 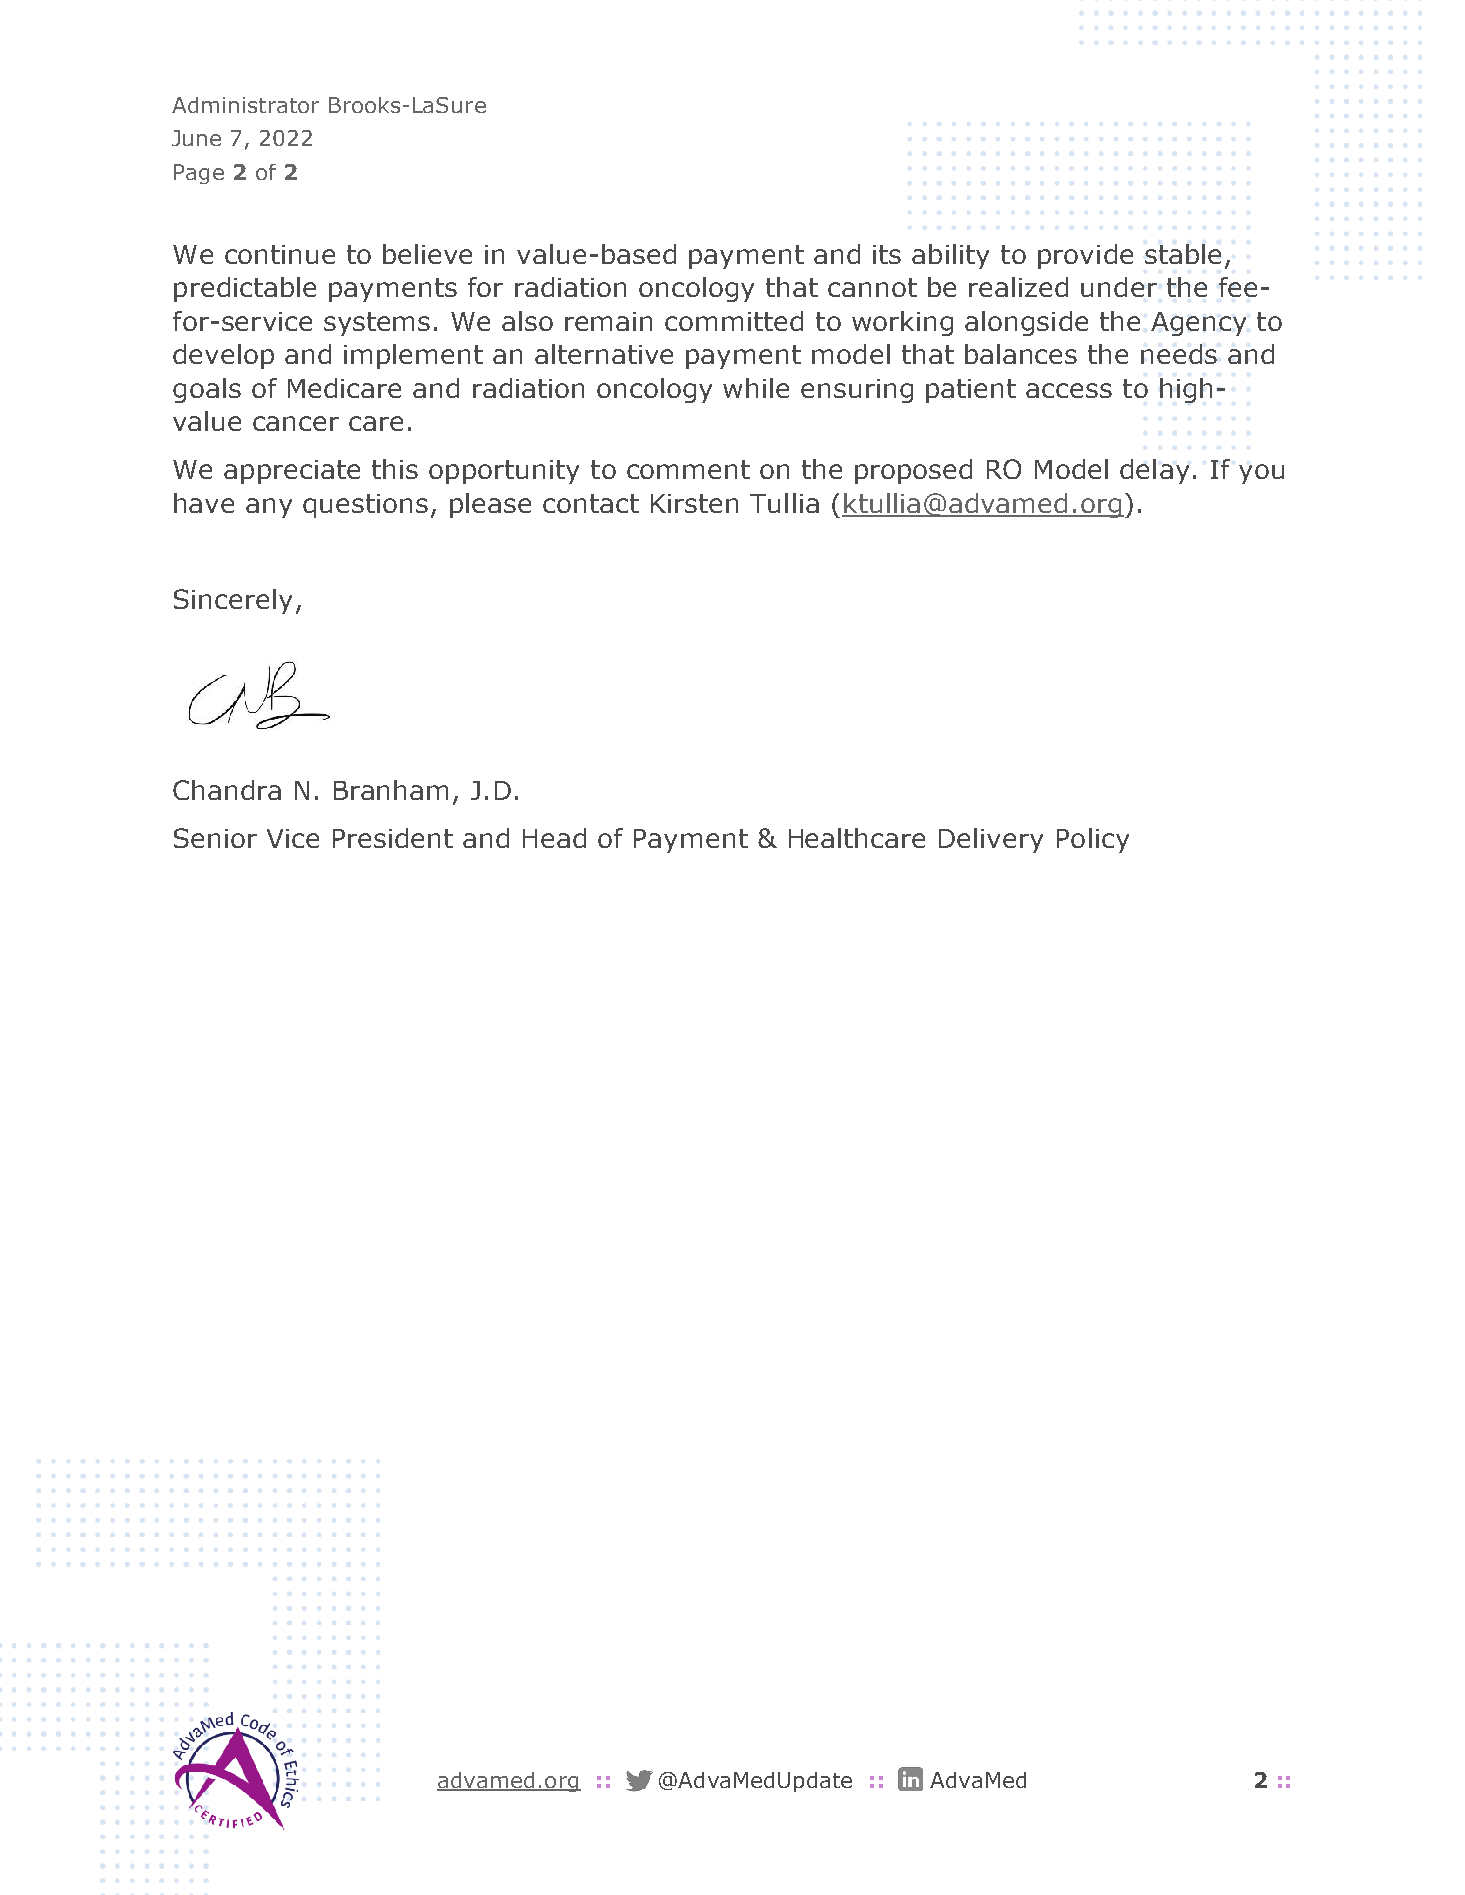 What do you see at coordinates (245, 105) in the screenshot?
I see `Administrator` at bounding box center [245, 105].
